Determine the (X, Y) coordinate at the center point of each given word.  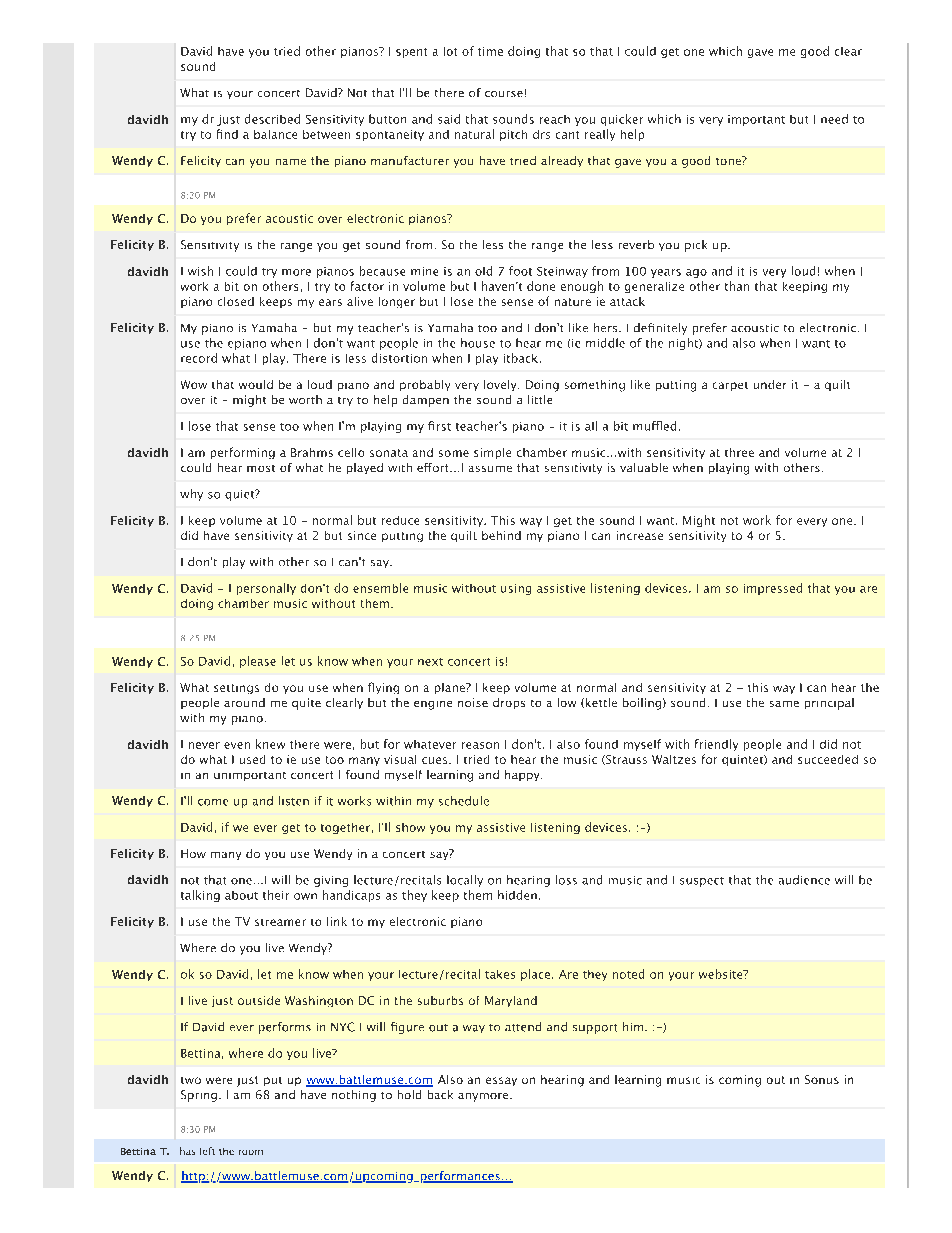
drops (509, 703)
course (504, 94)
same (784, 704)
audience (804, 880)
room (251, 1152)
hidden (517, 895)
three (739, 452)
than (737, 286)
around (244, 702)
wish (200, 271)
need (834, 119)
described (272, 119)
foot (520, 271)
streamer (280, 922)
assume (490, 469)
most (261, 468)
